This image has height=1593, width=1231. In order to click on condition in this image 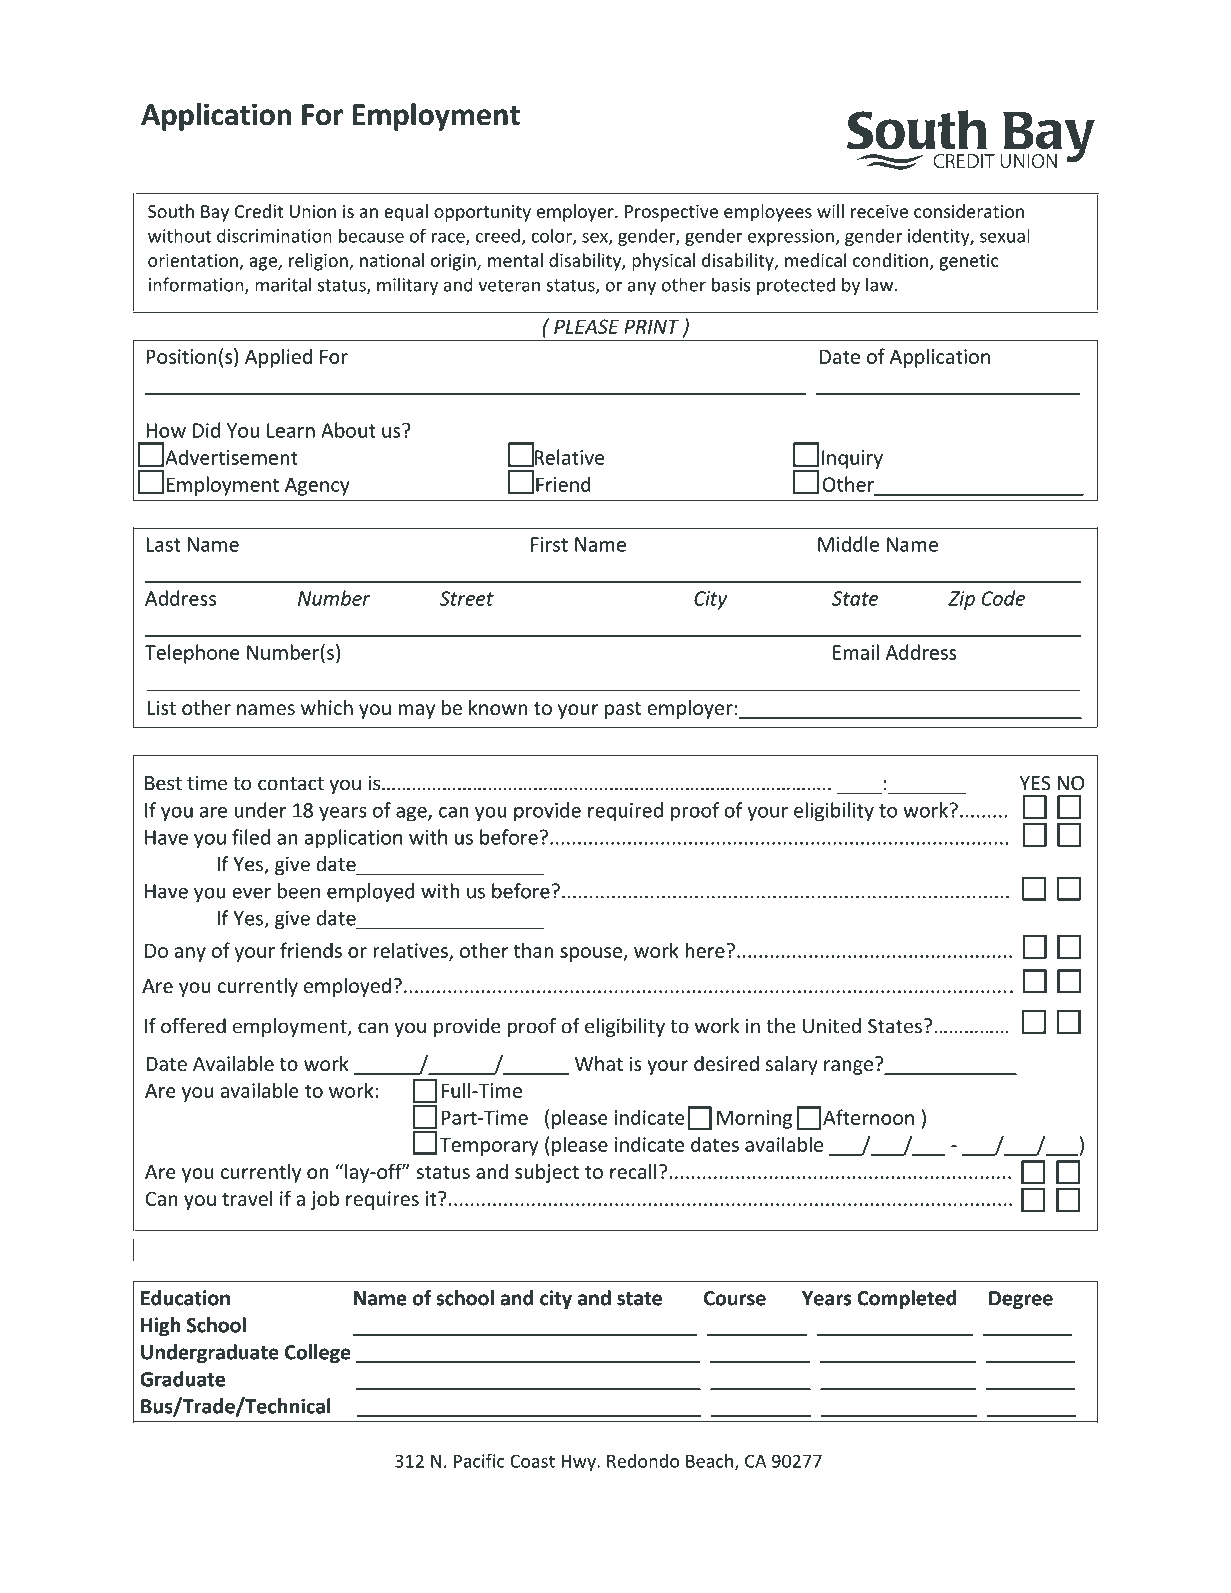, I will do `click(890, 260)`.
